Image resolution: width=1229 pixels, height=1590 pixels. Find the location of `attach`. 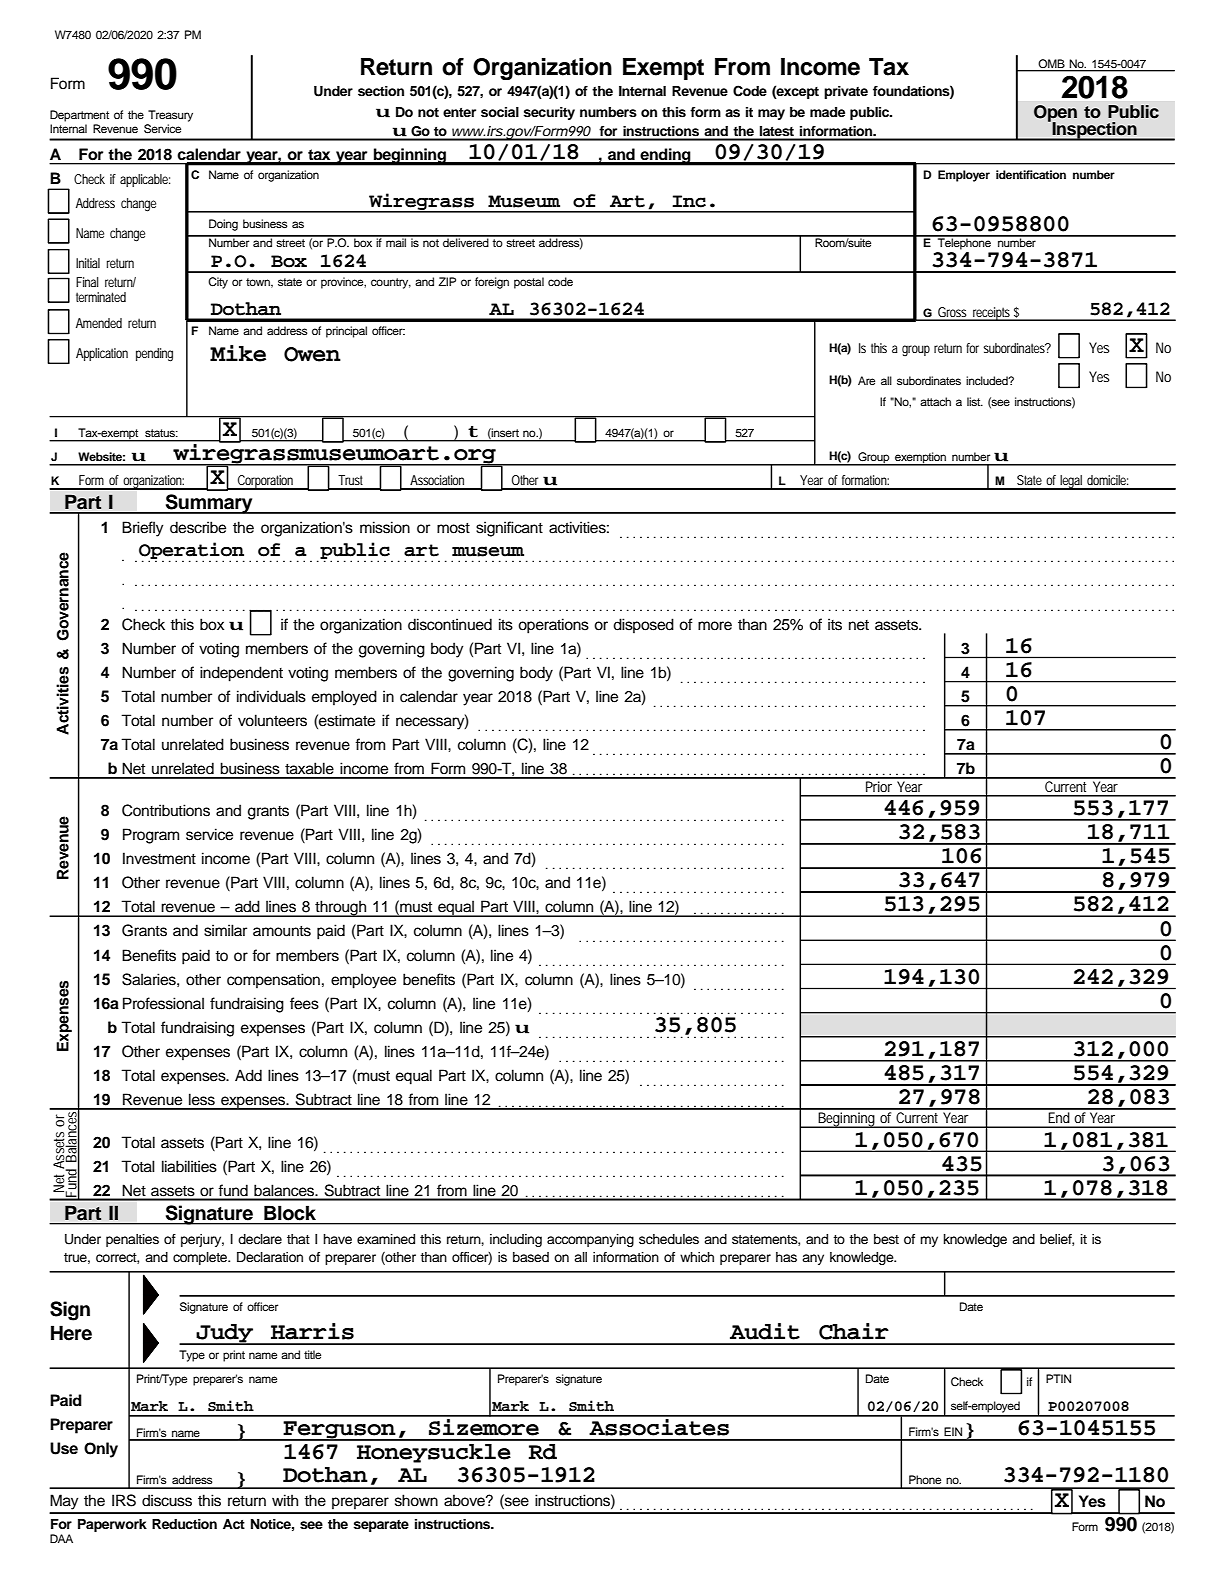

attach is located at coordinates (935, 401).
